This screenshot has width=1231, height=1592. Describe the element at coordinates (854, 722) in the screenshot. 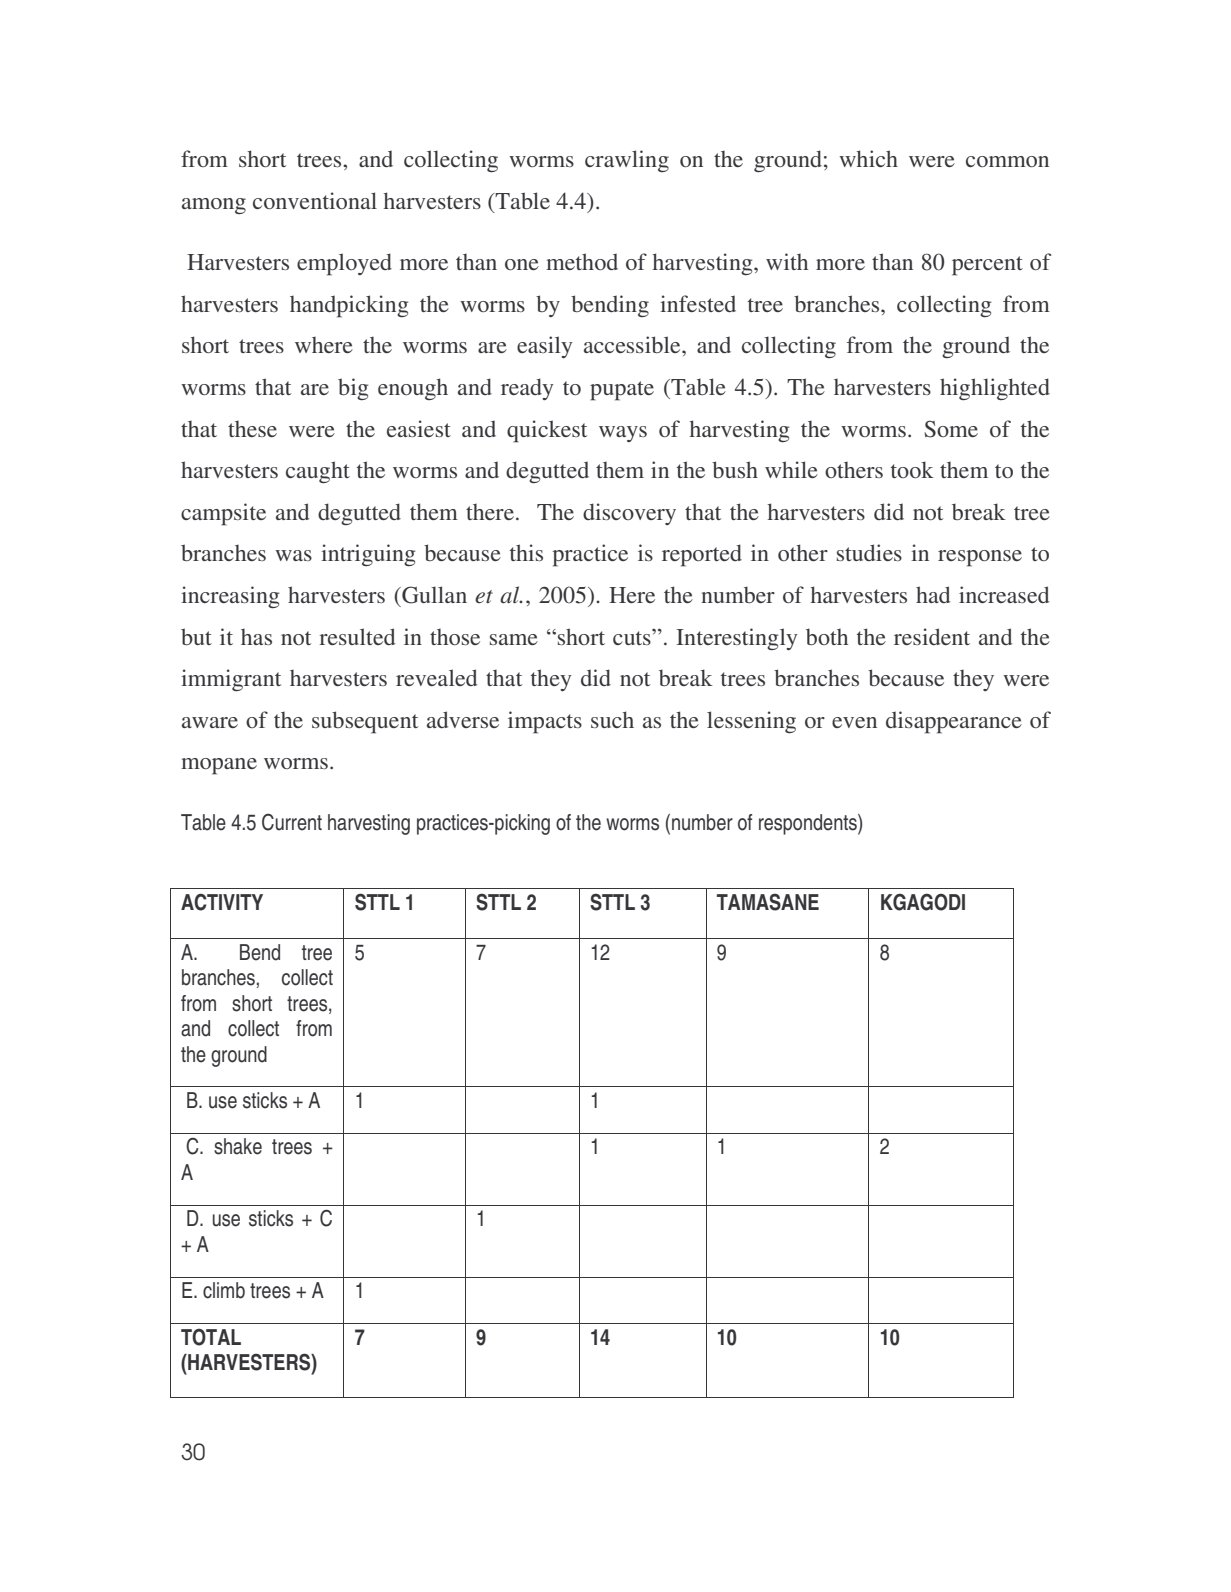

I see `even` at that location.
